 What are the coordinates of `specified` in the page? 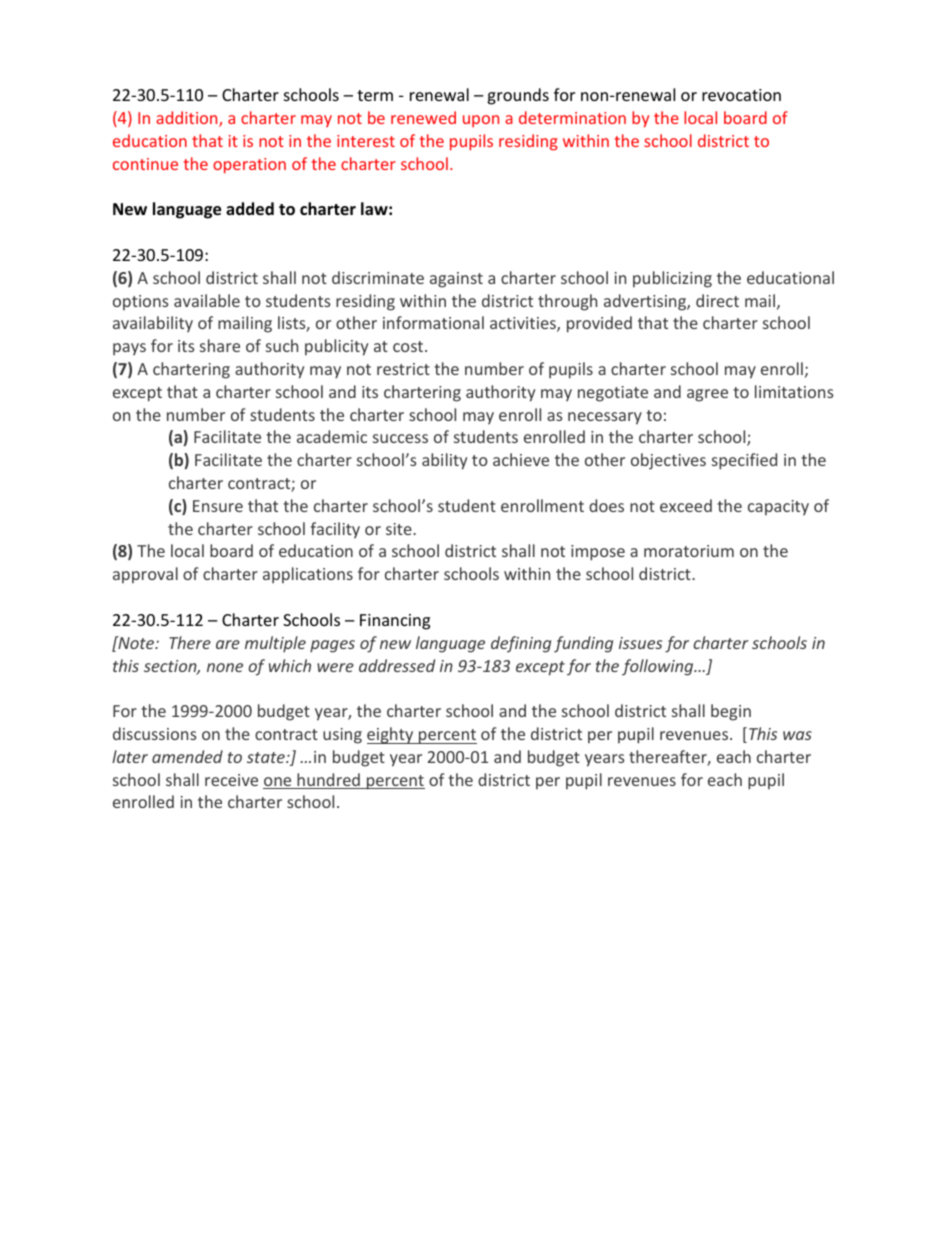 It's located at (744, 461).
